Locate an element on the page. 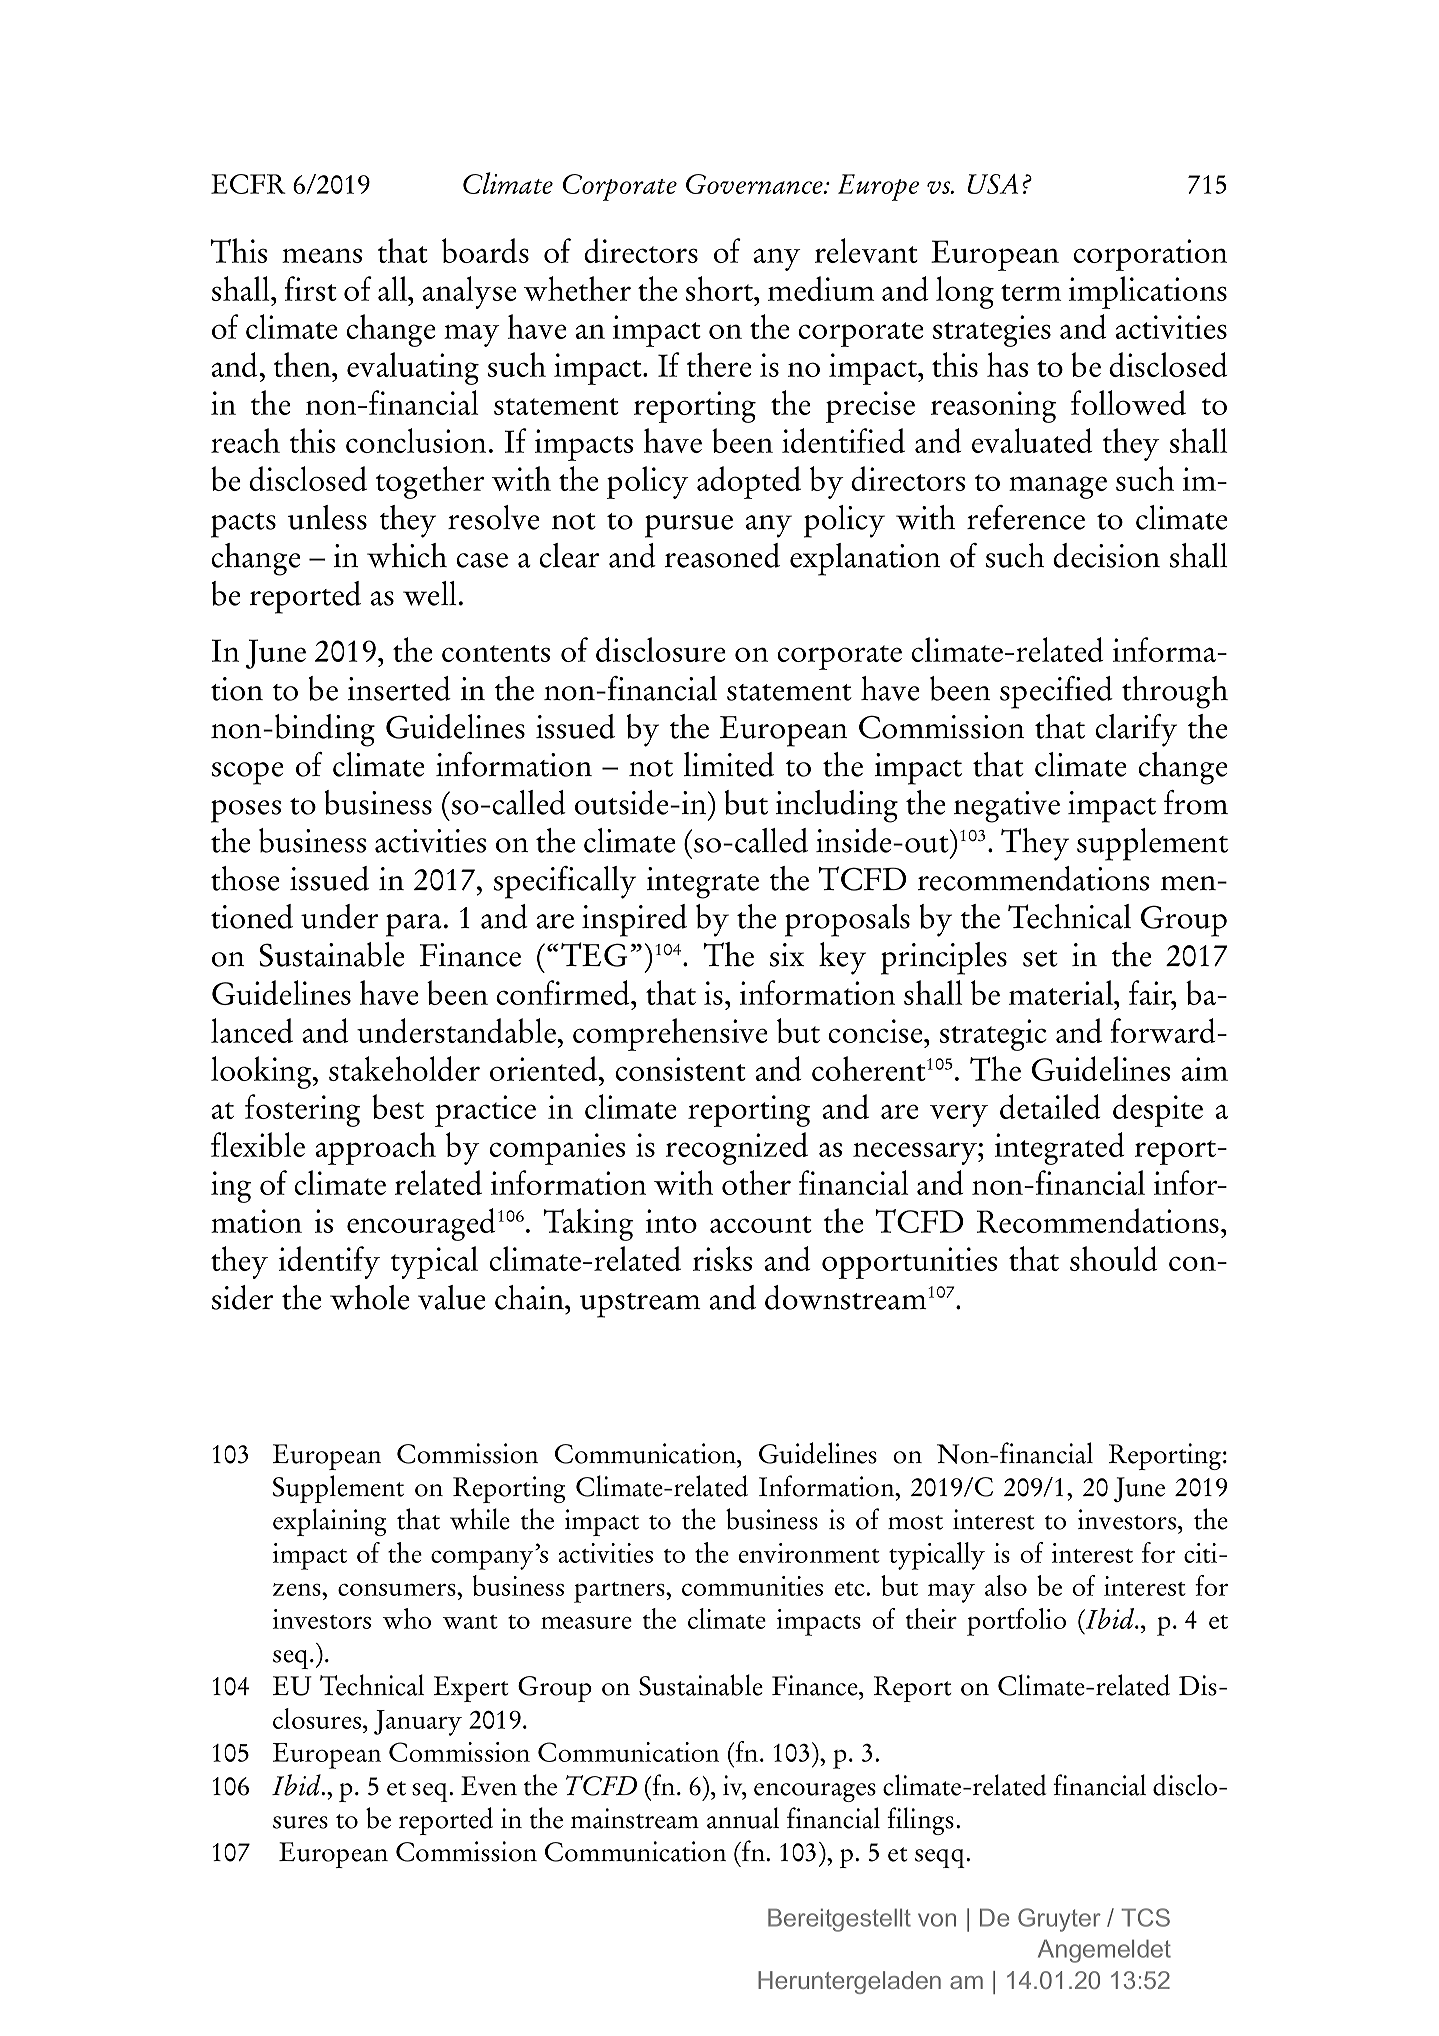  clarify is located at coordinates (1136, 730).
